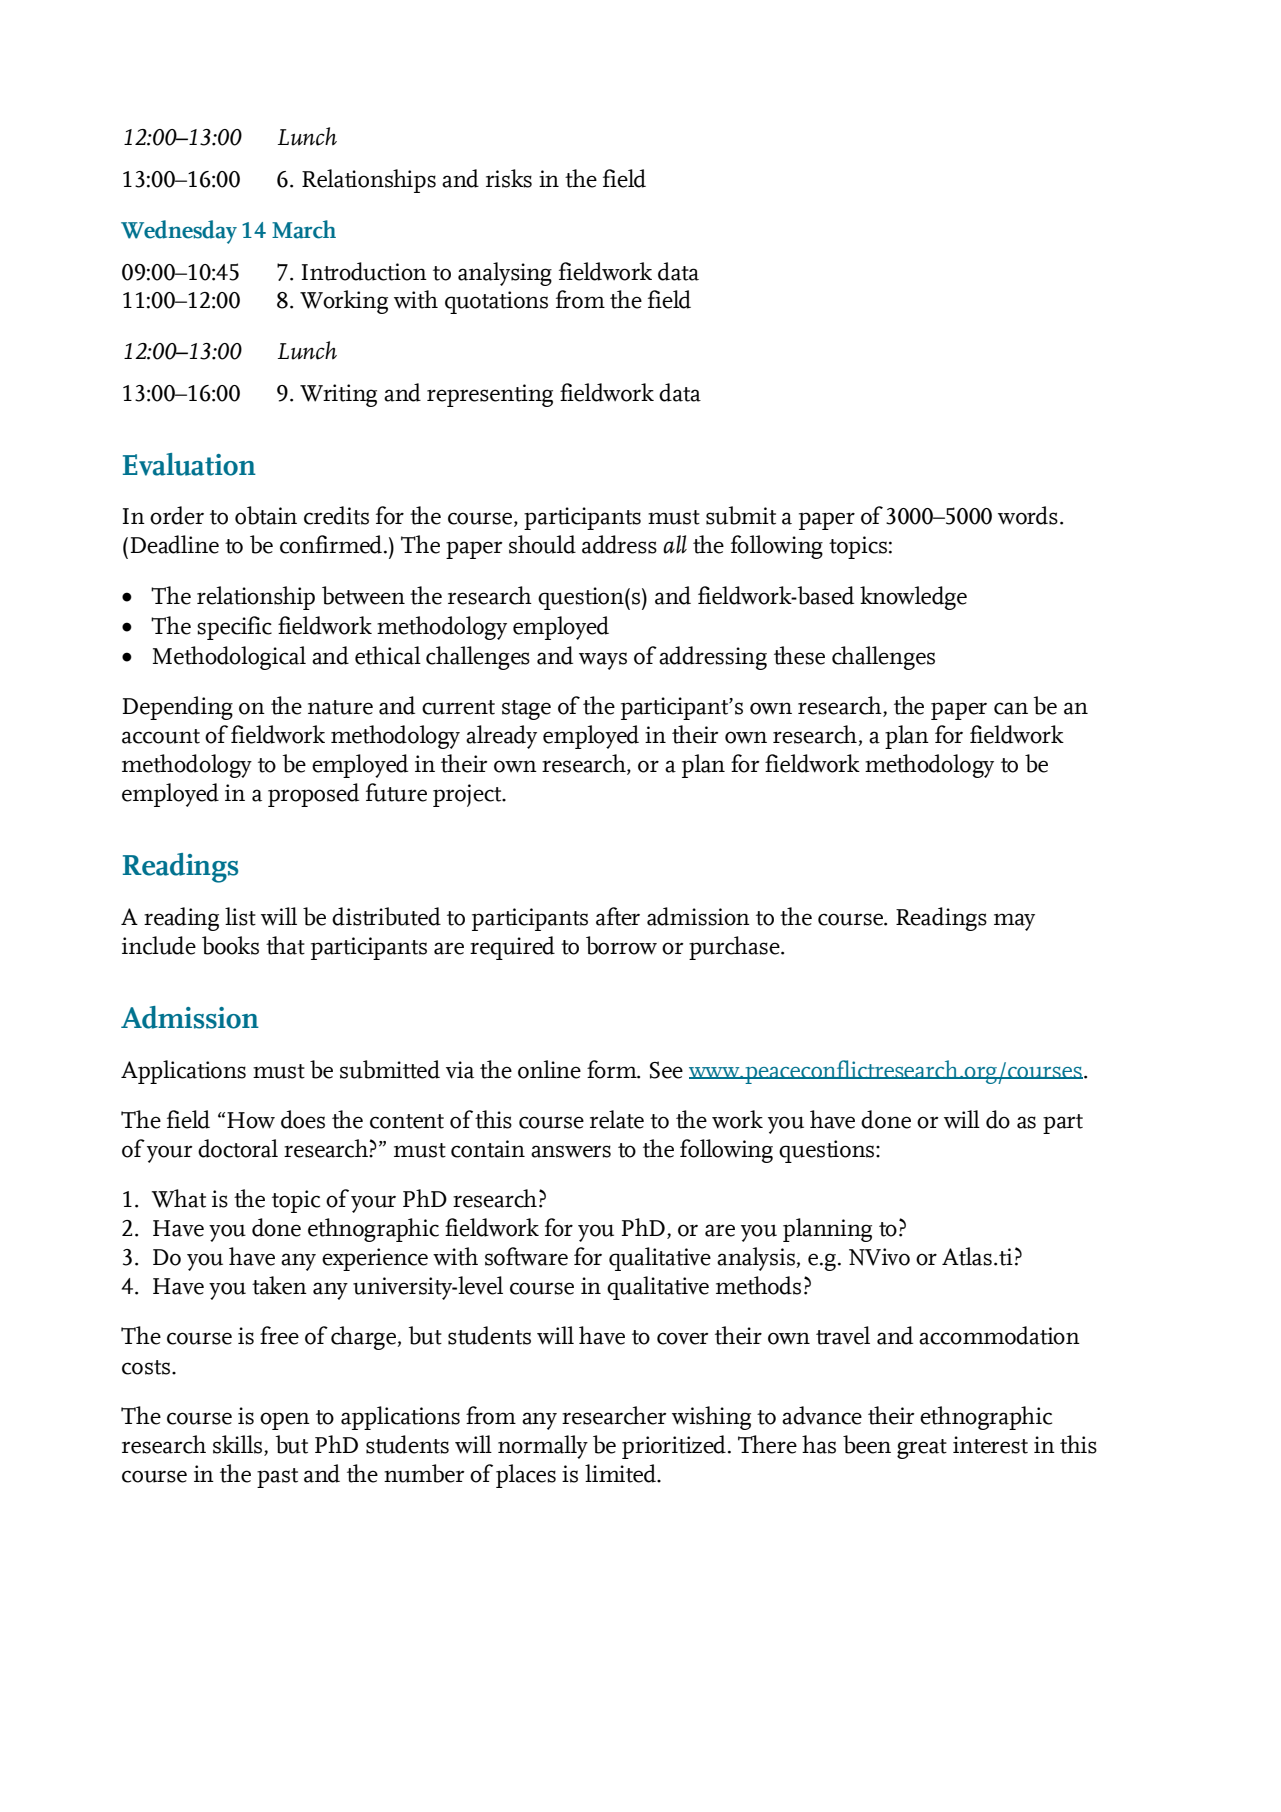  Describe the element at coordinates (618, 916) in the page. I see `after` at that location.
